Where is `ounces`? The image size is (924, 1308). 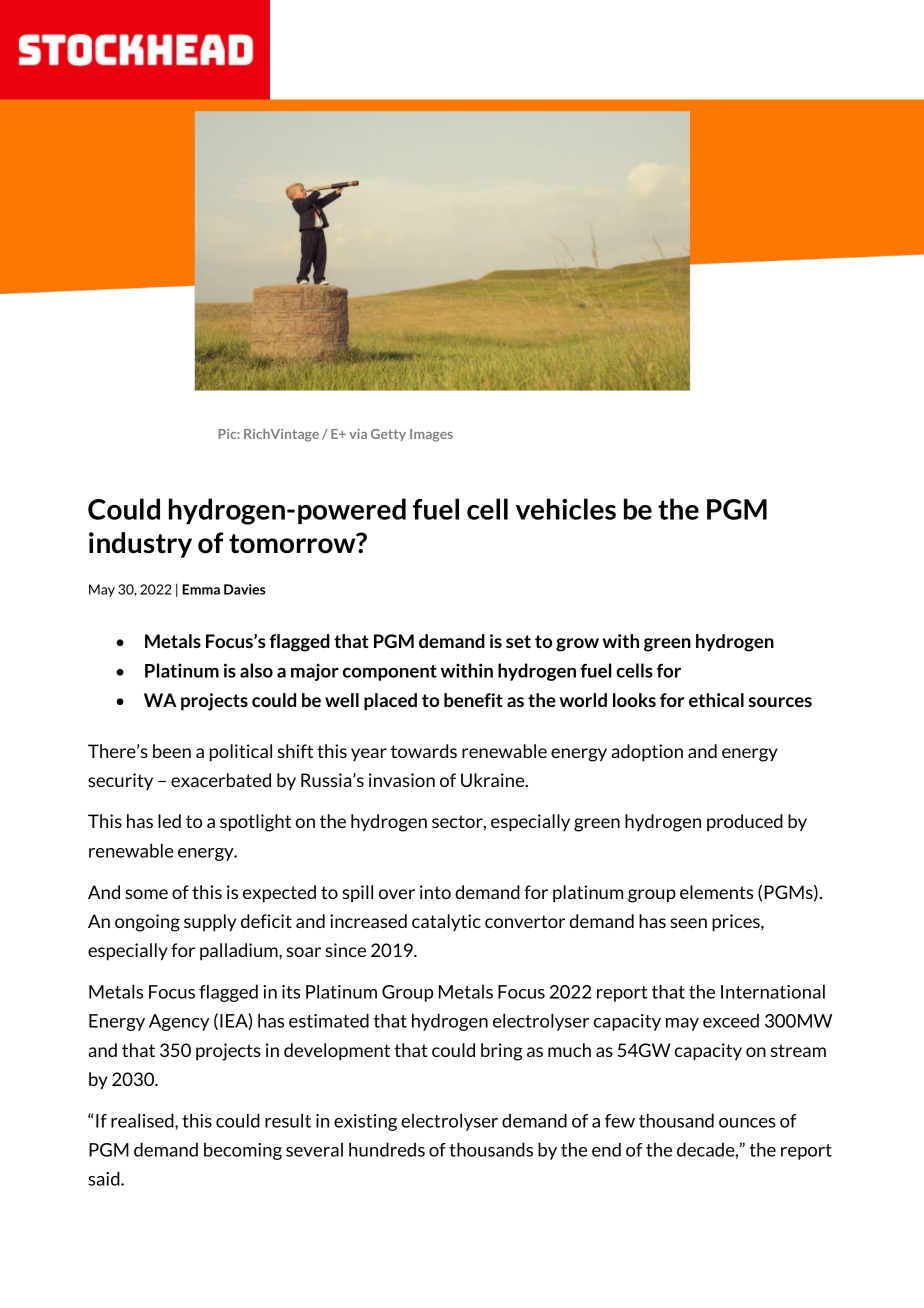 ounces is located at coordinates (747, 1123).
